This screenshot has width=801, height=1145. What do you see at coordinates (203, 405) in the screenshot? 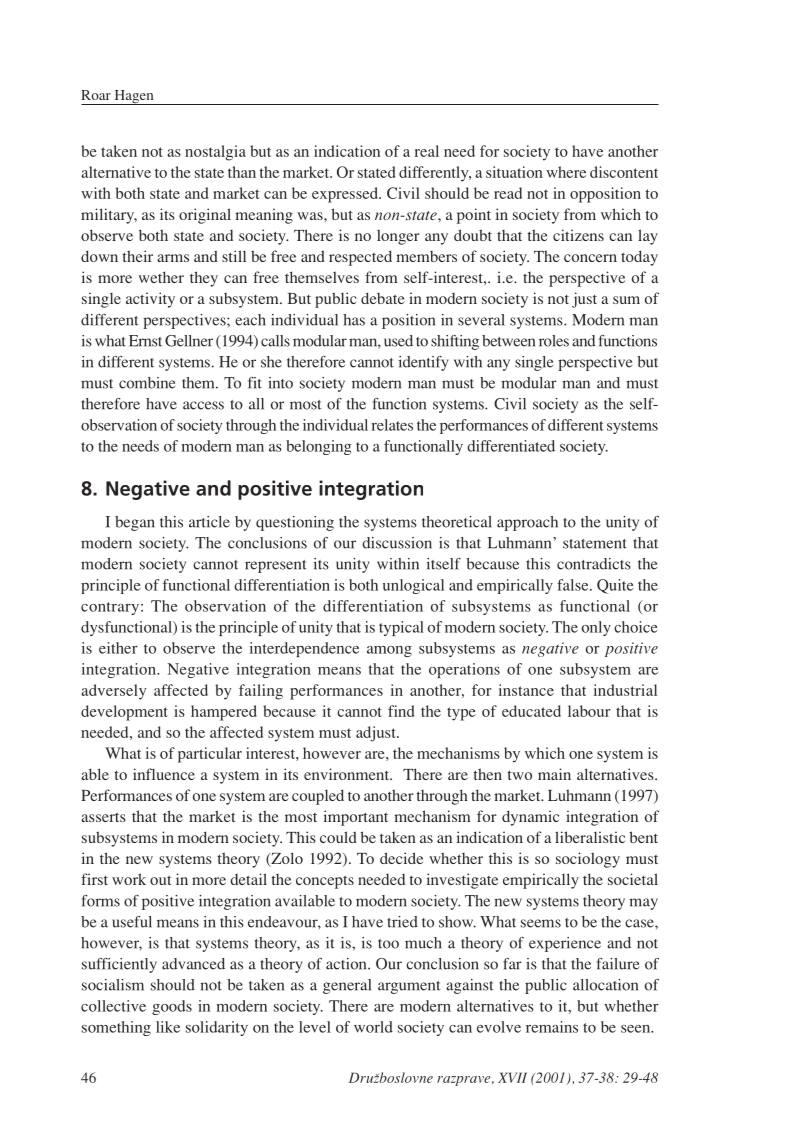
I see `access` at bounding box center [203, 405].
